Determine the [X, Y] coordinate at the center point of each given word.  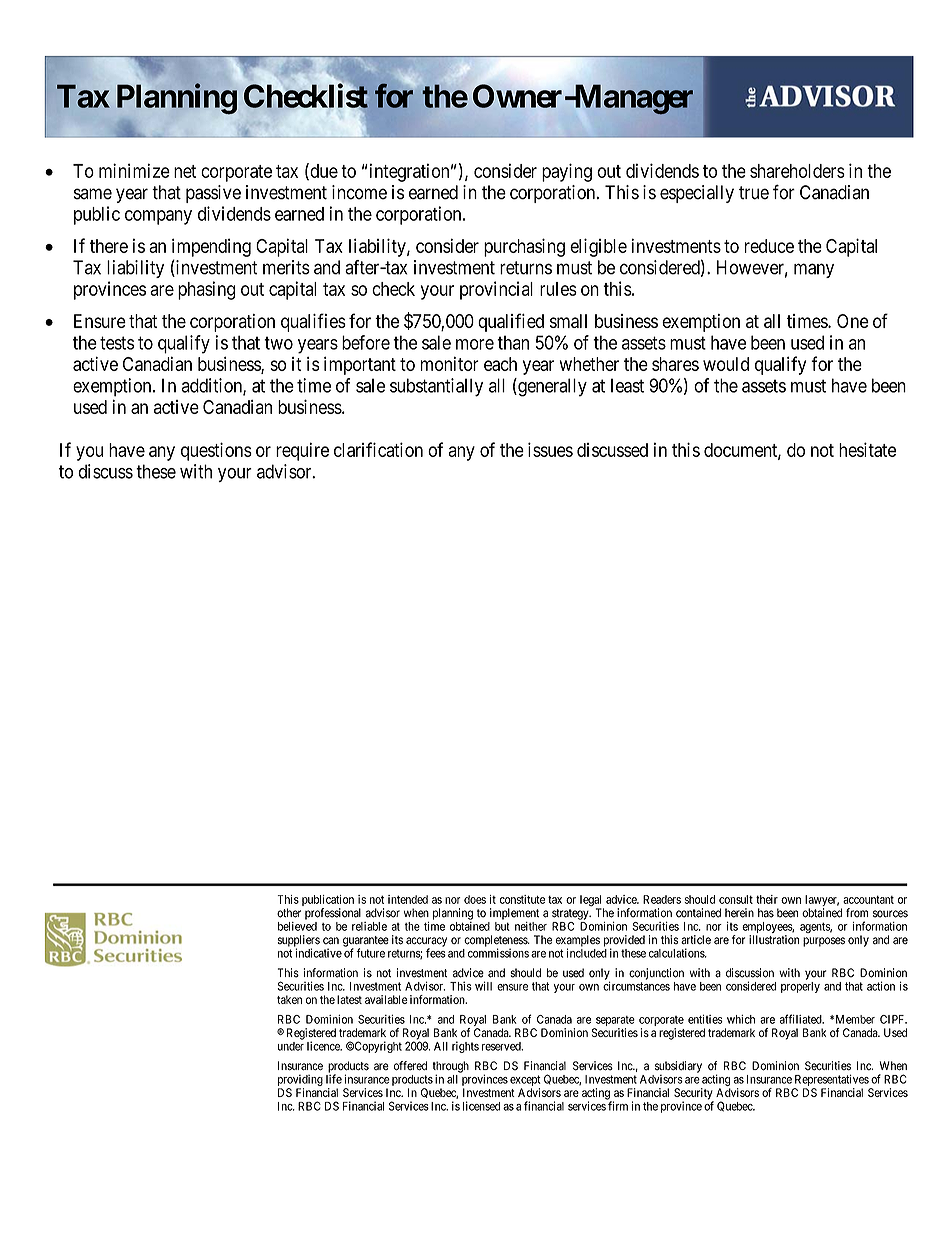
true [754, 193]
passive [213, 194]
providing [300, 1080]
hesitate [867, 449]
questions [216, 451]
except [525, 1080]
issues [550, 449]
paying [567, 172]
